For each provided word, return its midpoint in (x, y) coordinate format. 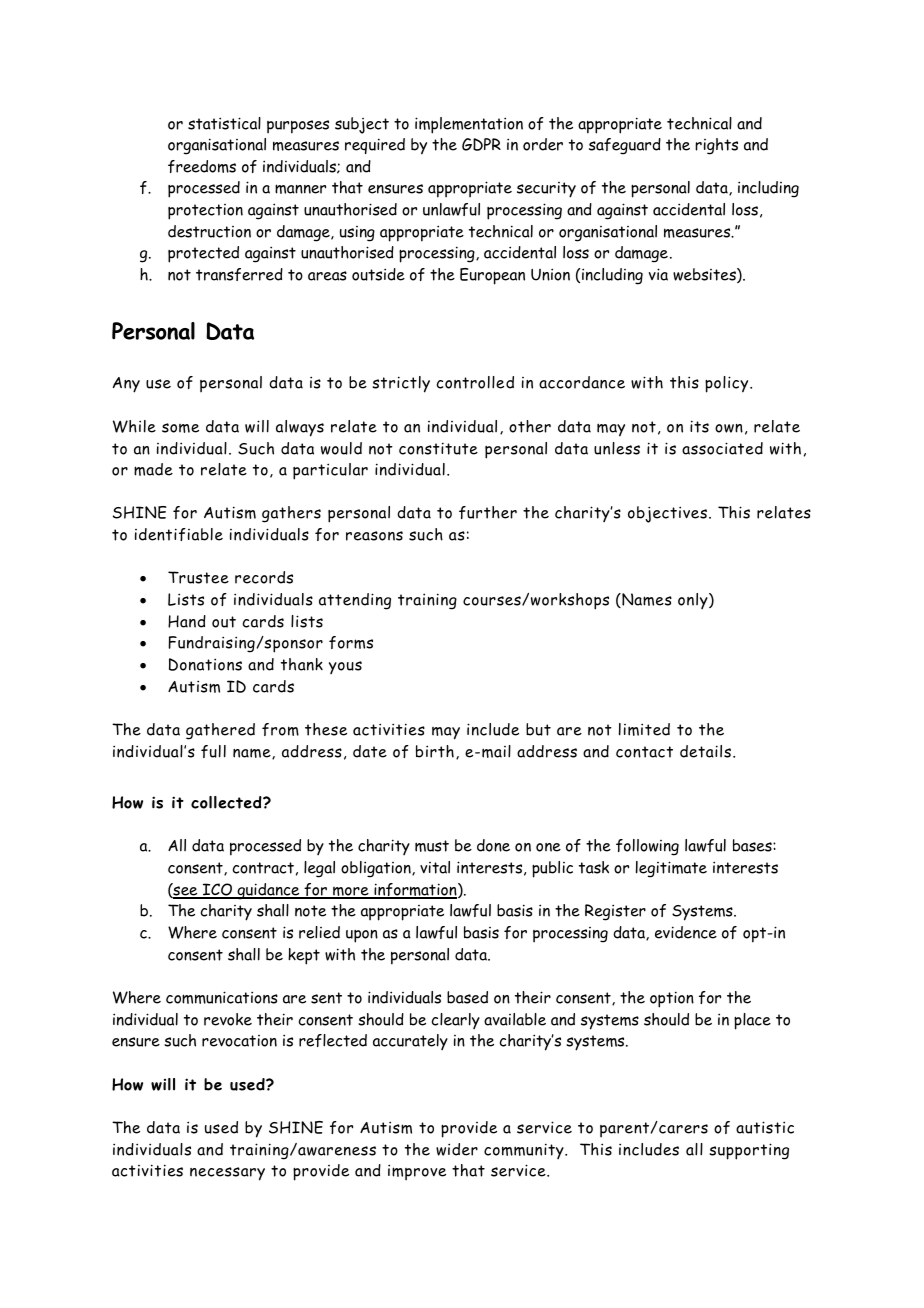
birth (435, 751)
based (467, 997)
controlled (475, 382)
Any (126, 385)
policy (728, 384)
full (213, 751)
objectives (667, 514)
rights (716, 146)
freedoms (202, 166)
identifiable (179, 534)
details (707, 751)
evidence (686, 932)
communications (222, 997)
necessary (227, 1174)
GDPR (481, 144)
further (488, 512)
